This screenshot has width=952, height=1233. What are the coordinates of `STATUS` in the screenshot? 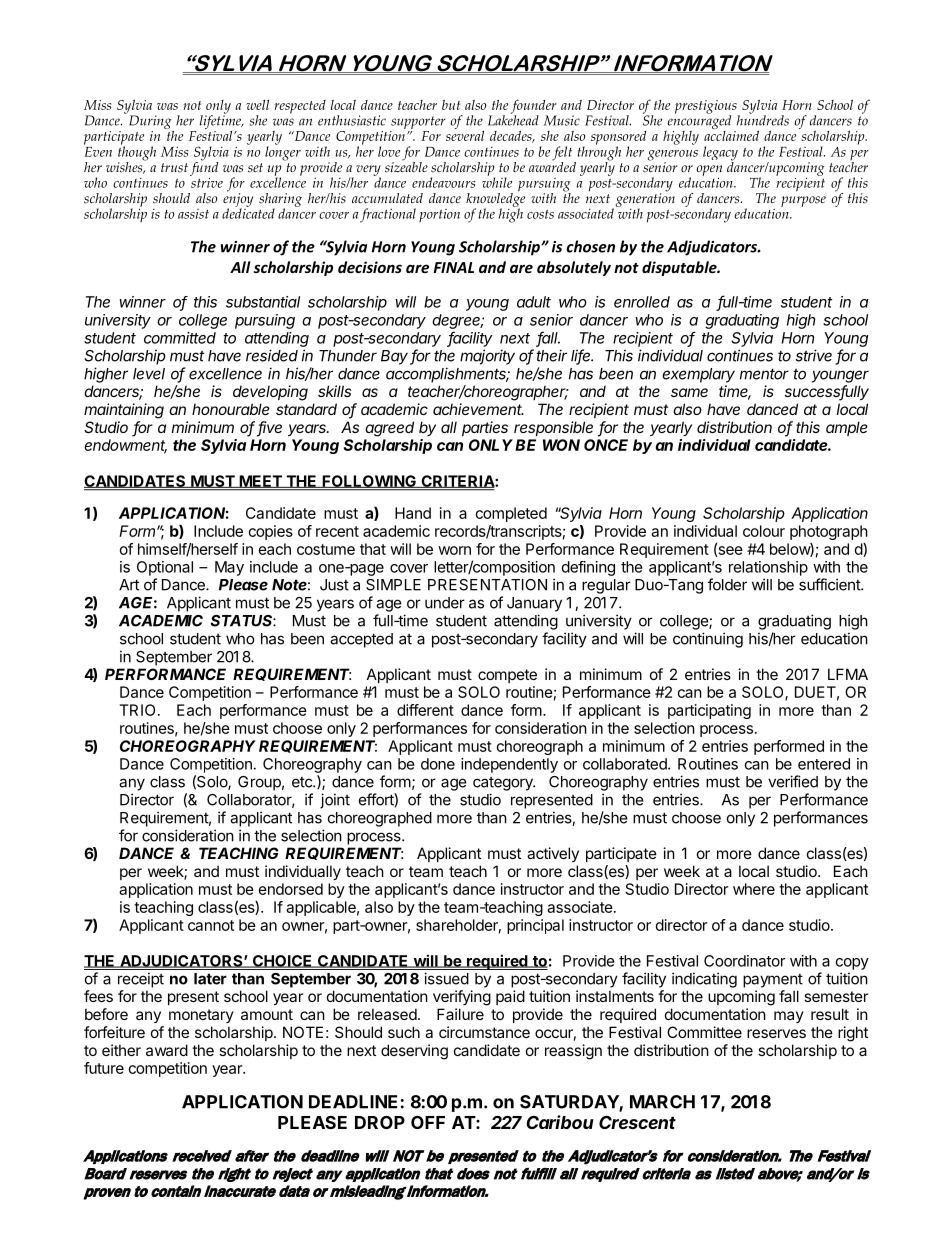 It's located at (243, 621).
